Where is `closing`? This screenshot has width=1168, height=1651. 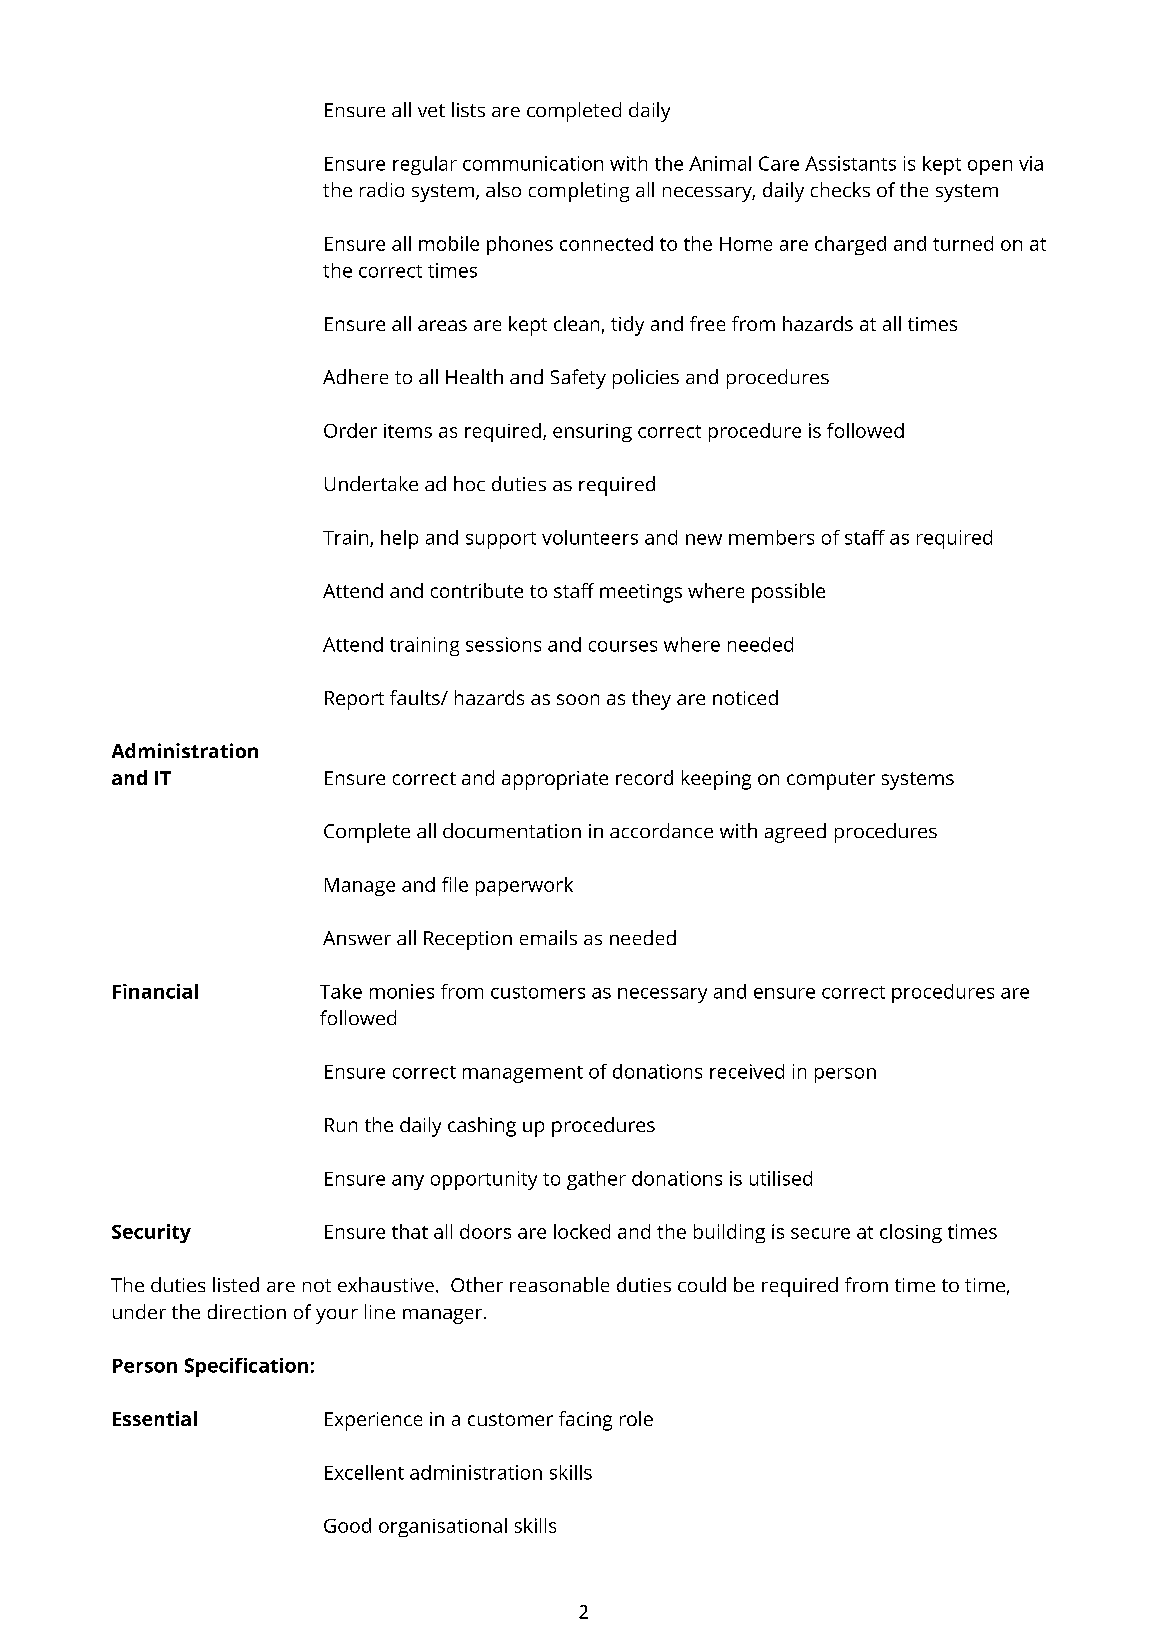
closing is located at coordinates (911, 1233).
